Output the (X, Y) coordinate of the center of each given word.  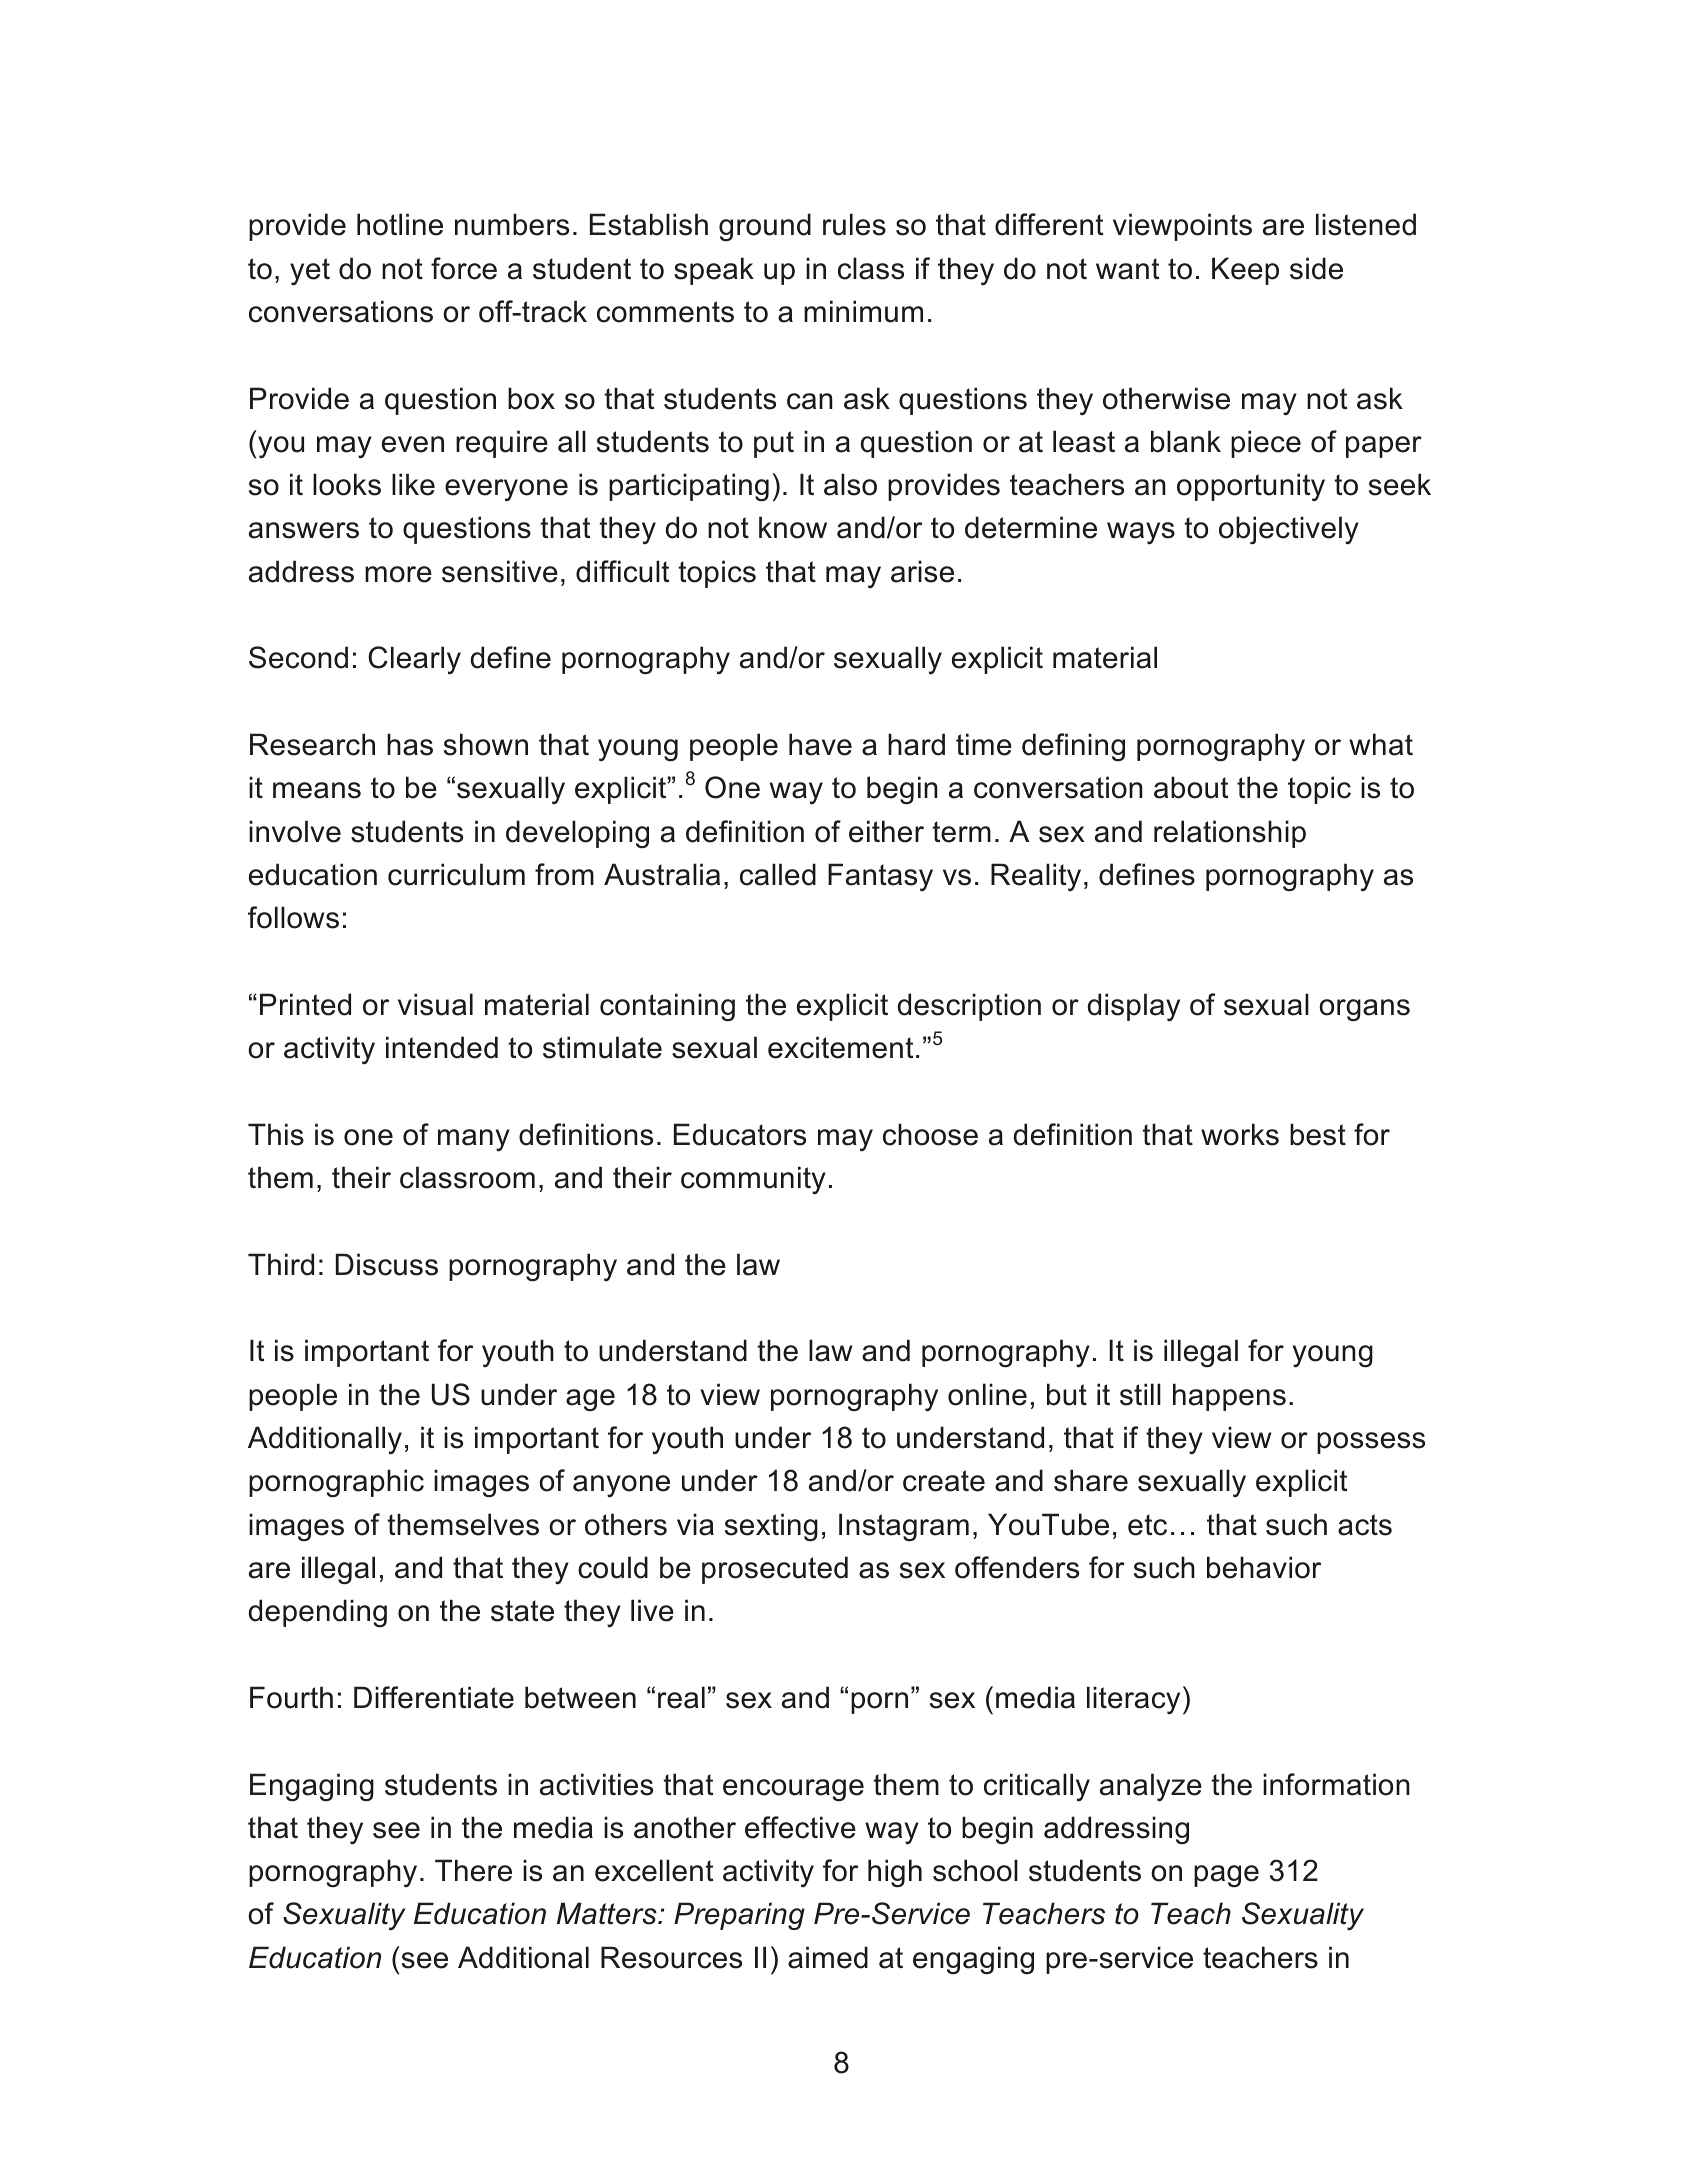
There (473, 1870)
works (1240, 1134)
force (464, 268)
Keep (1245, 271)
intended (442, 1047)
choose (930, 1134)
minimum (863, 311)
